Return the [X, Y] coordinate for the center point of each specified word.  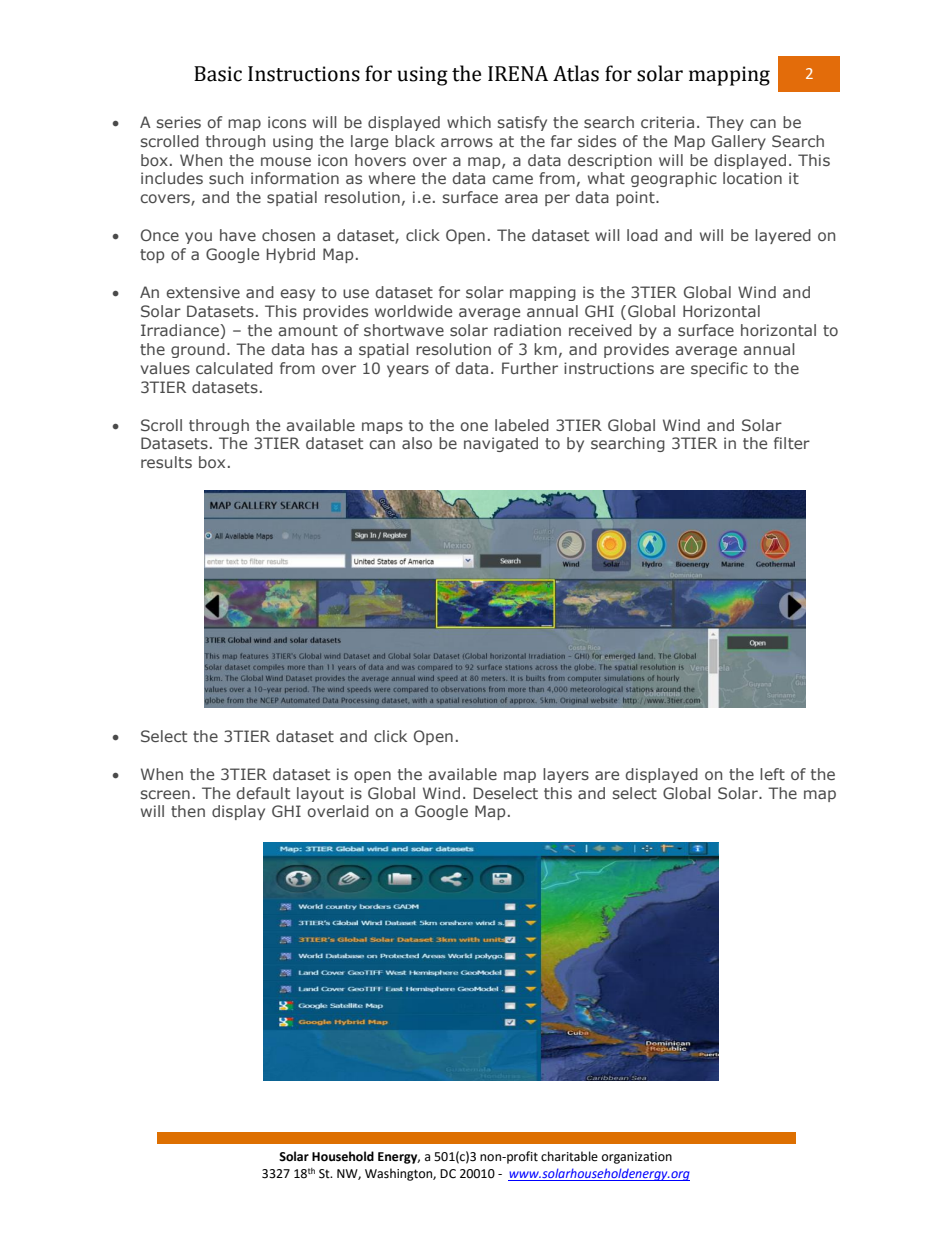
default [263, 793]
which [469, 122]
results [166, 462]
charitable [569, 1156]
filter [792, 443]
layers [566, 775]
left [772, 774]
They [725, 123]
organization [637, 1158]
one [474, 426]
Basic [218, 74]
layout [320, 794]
